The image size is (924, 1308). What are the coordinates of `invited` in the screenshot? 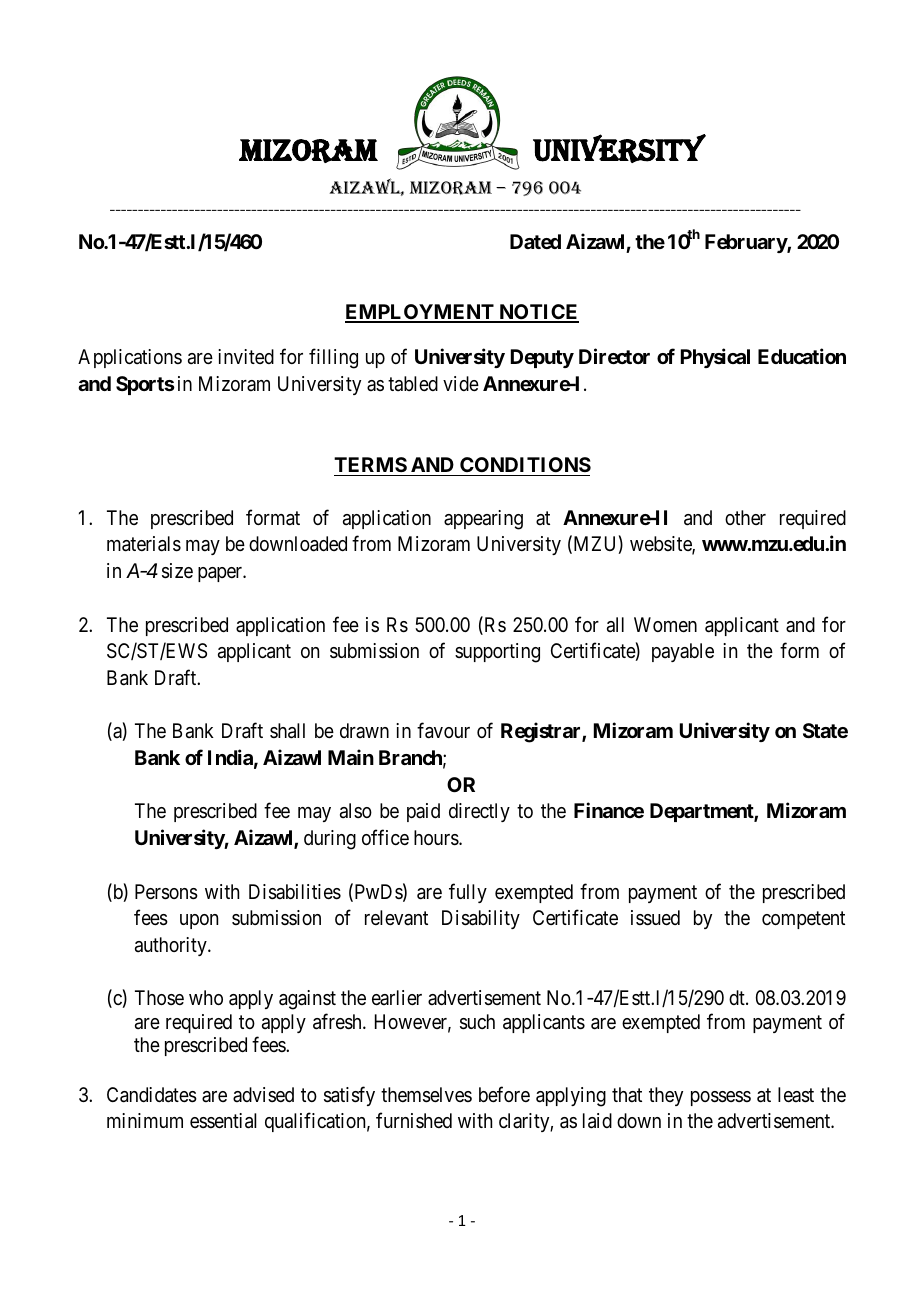 It's located at (246, 356).
